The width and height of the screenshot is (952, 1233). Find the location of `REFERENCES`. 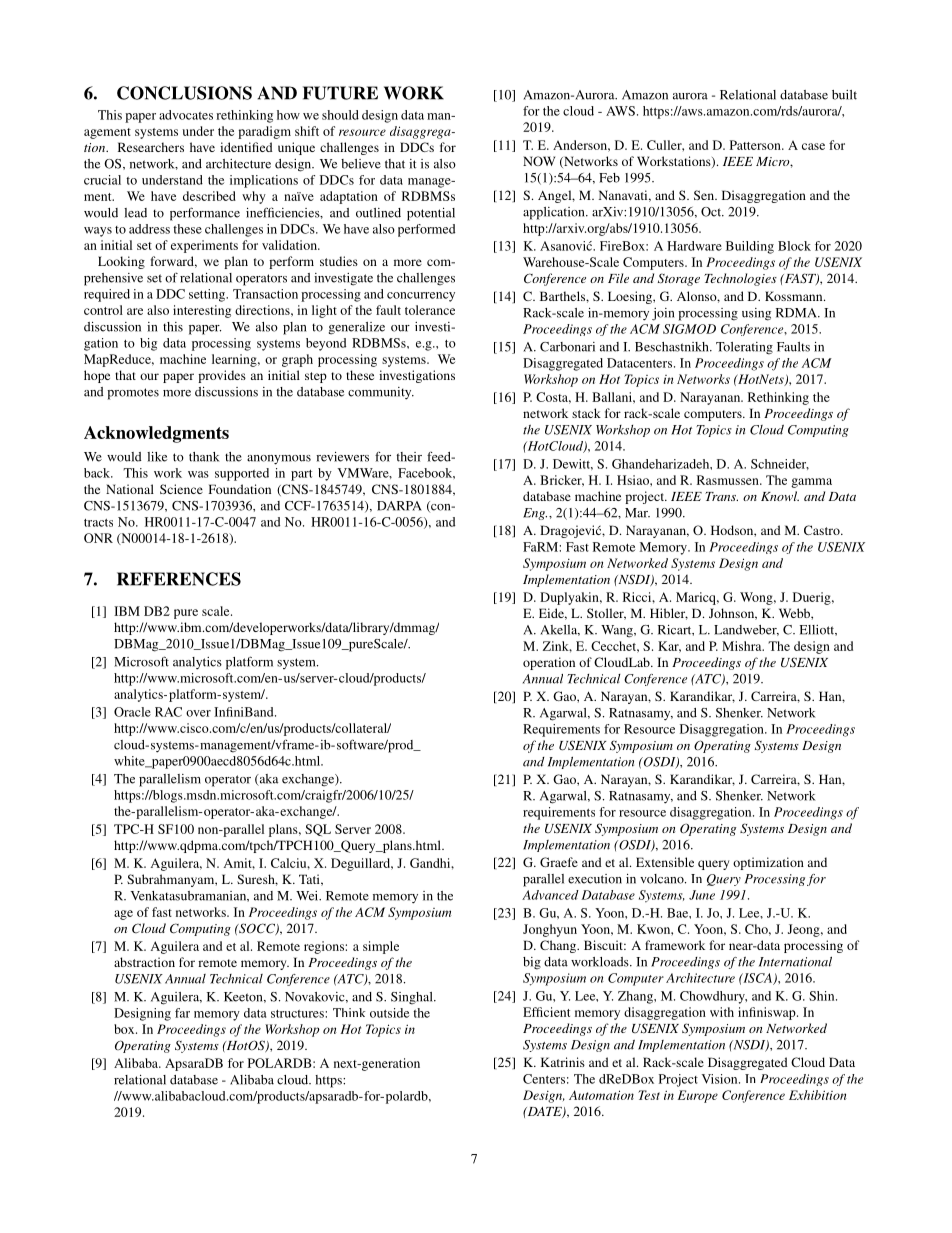

REFERENCES is located at coordinates (179, 579).
